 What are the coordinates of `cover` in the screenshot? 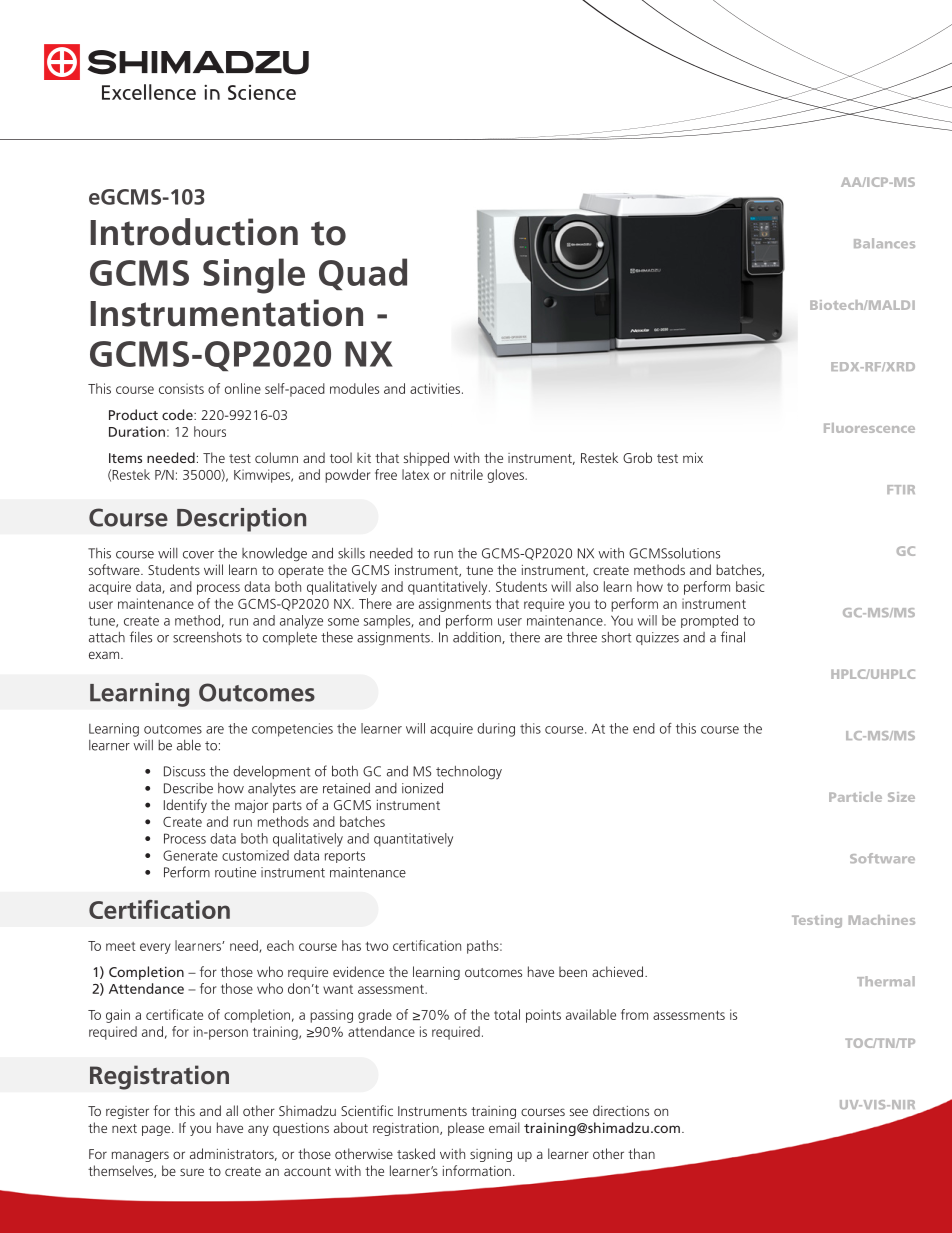 It's located at (198, 555).
